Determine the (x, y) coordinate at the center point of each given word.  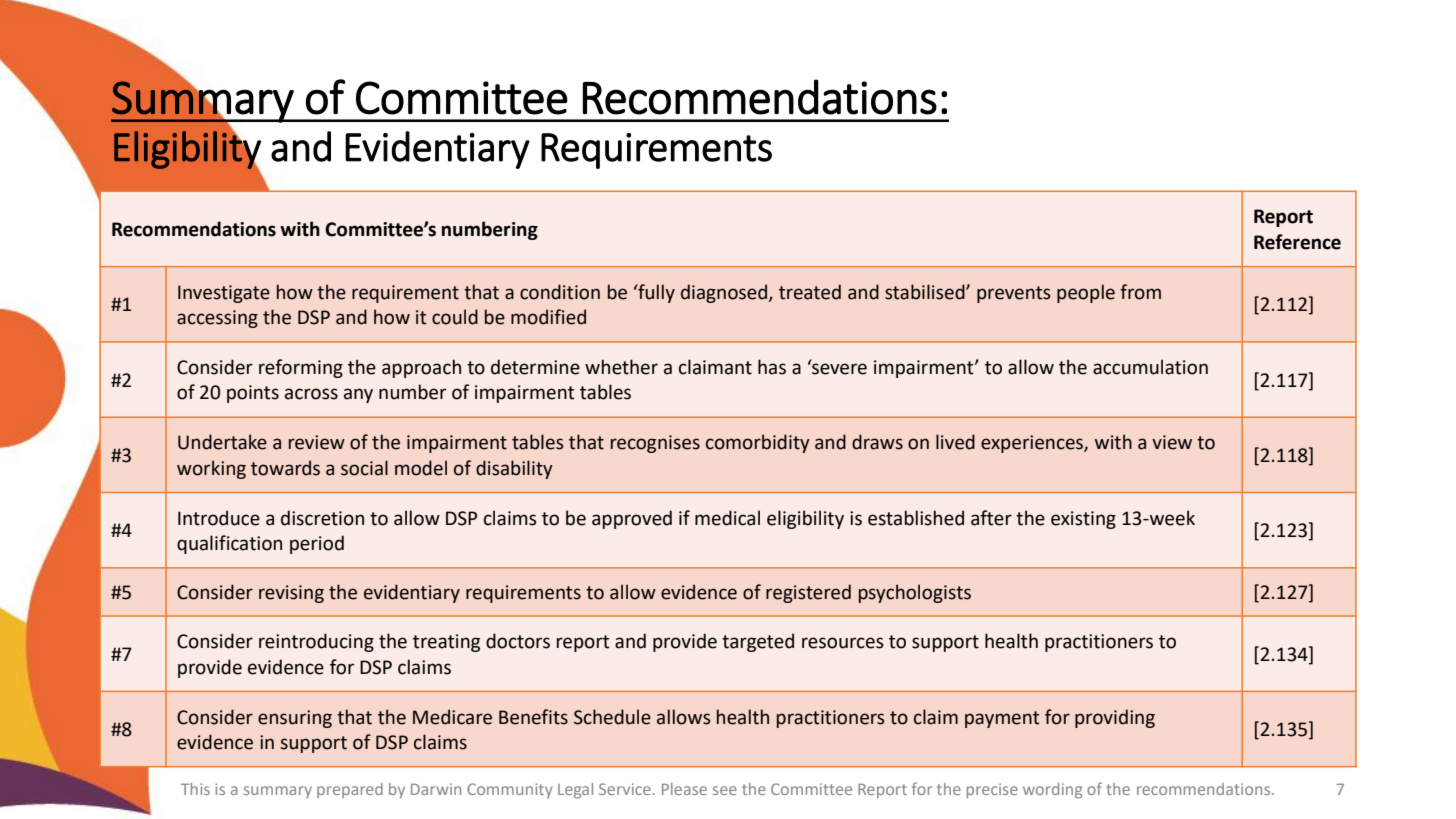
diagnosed (725, 293)
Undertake (222, 442)
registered (808, 593)
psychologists (915, 593)
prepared (350, 790)
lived (955, 442)
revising (291, 594)
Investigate (224, 294)
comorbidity (758, 443)
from (1140, 292)
